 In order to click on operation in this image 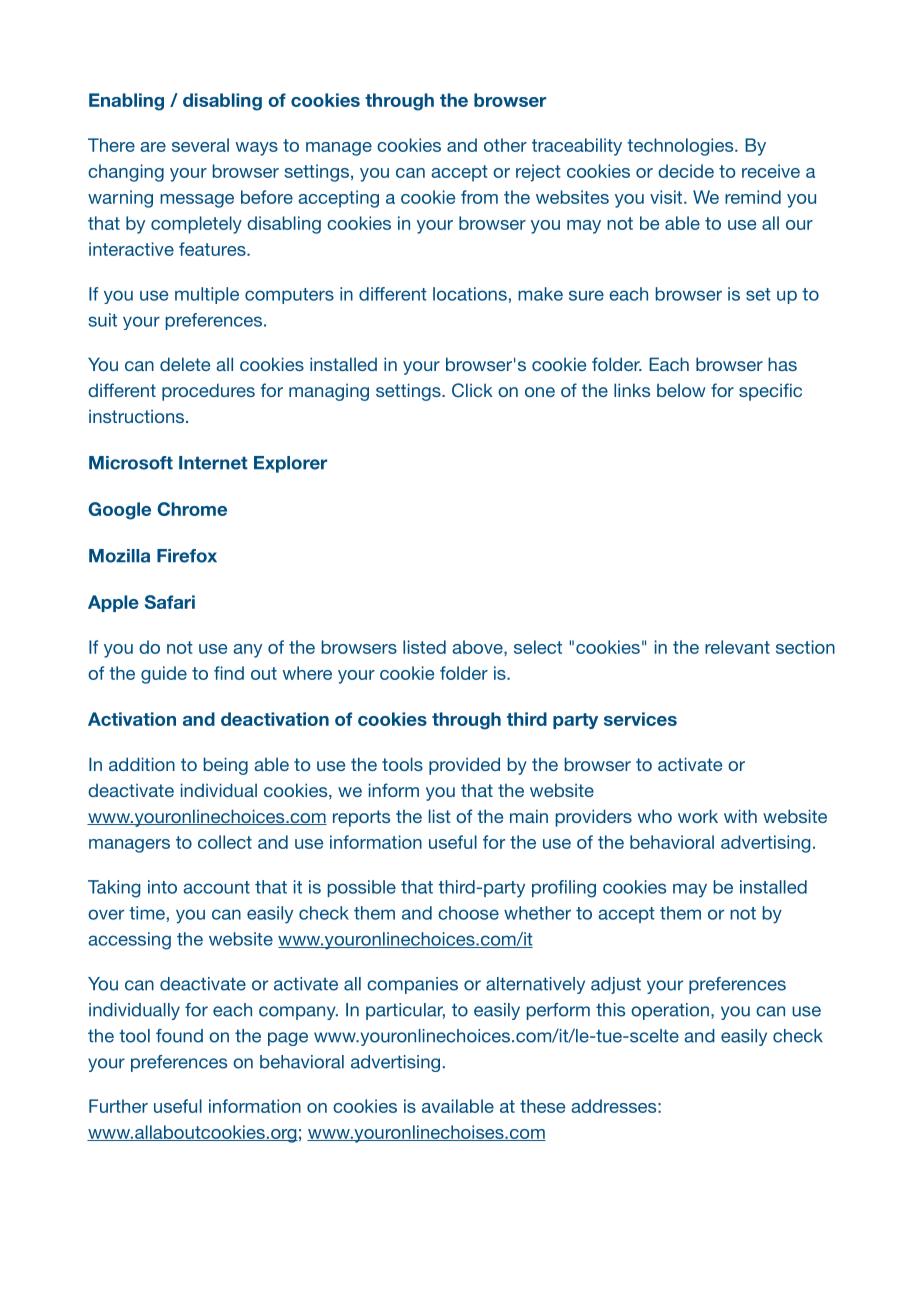, I will do `click(670, 1011)`.
